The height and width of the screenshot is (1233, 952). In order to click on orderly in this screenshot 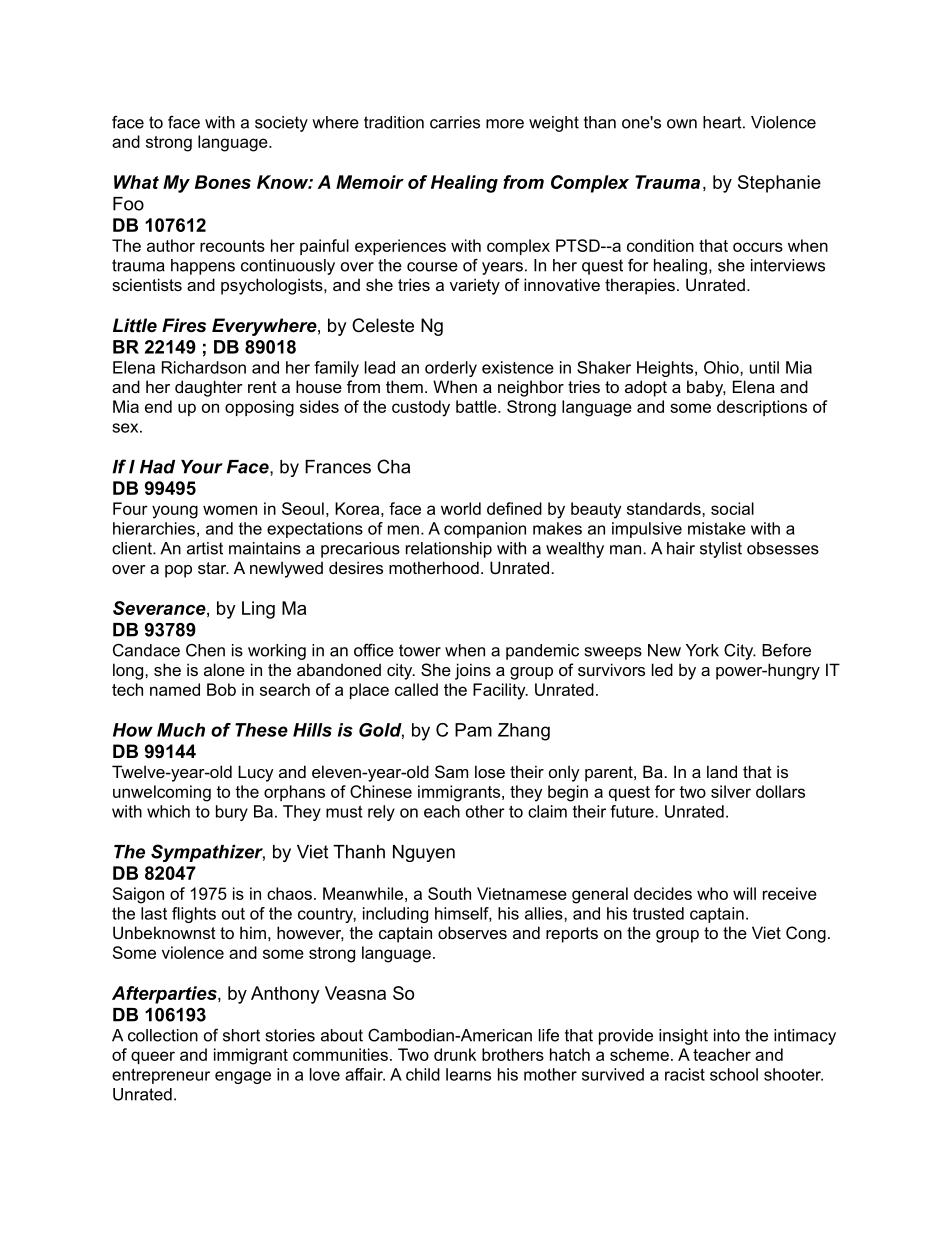, I will do `click(451, 369)`.
